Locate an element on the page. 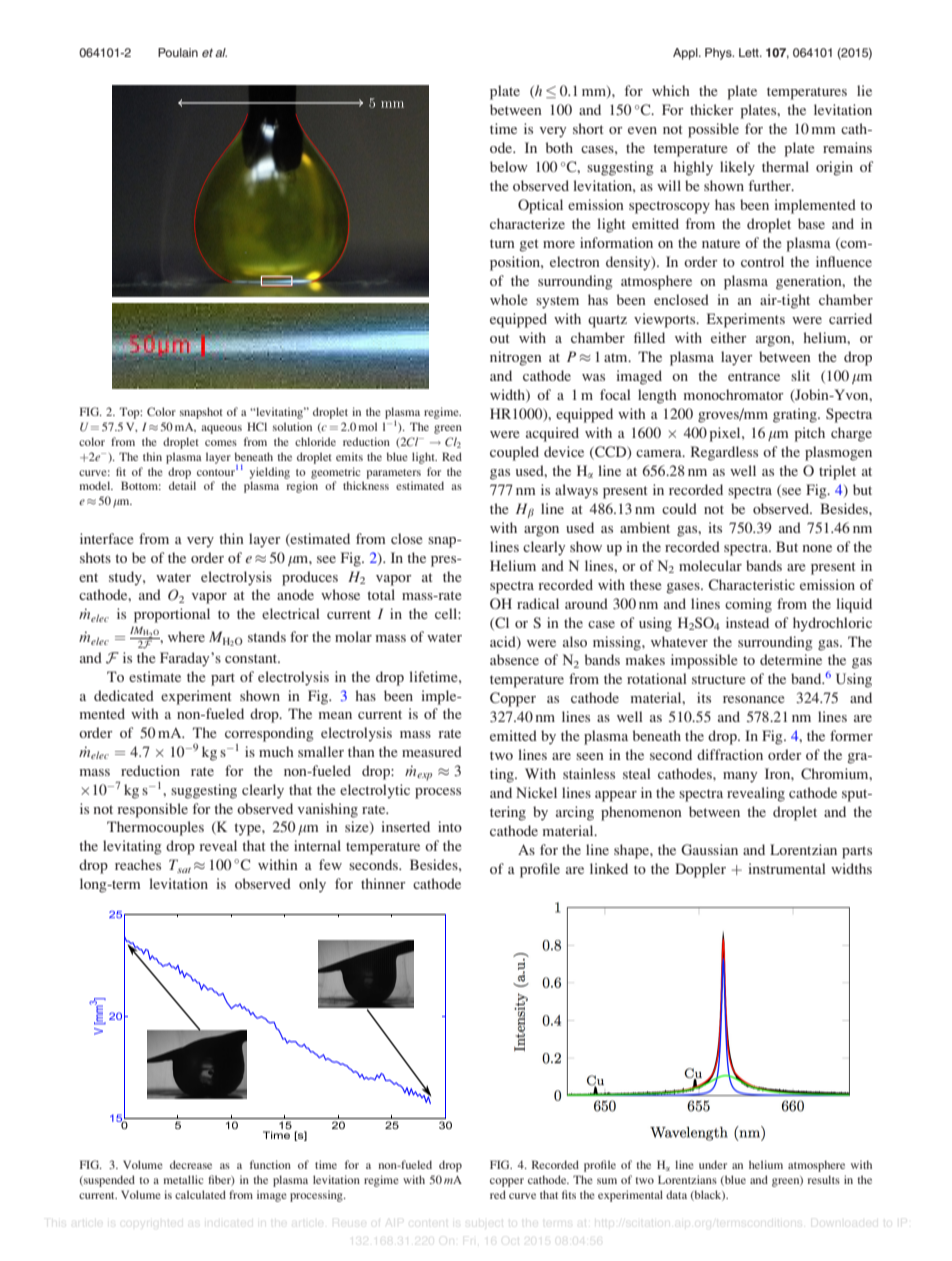 This page has width=952, height=1261. fits is located at coordinates (569, 1194).
